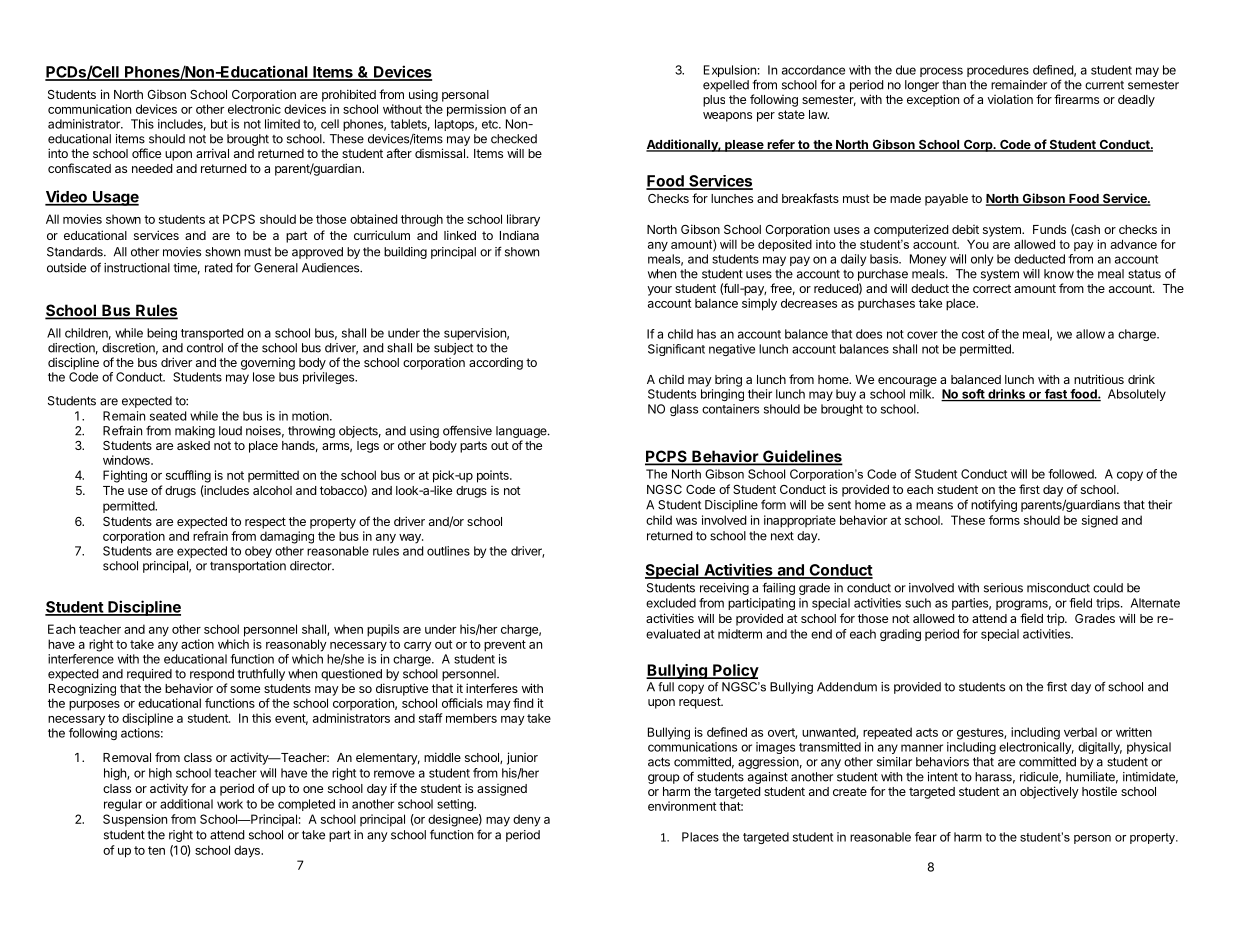 This document has height=952, width=1233. What do you see at coordinates (1059, 274) in the document?
I see `know` at bounding box center [1059, 274].
